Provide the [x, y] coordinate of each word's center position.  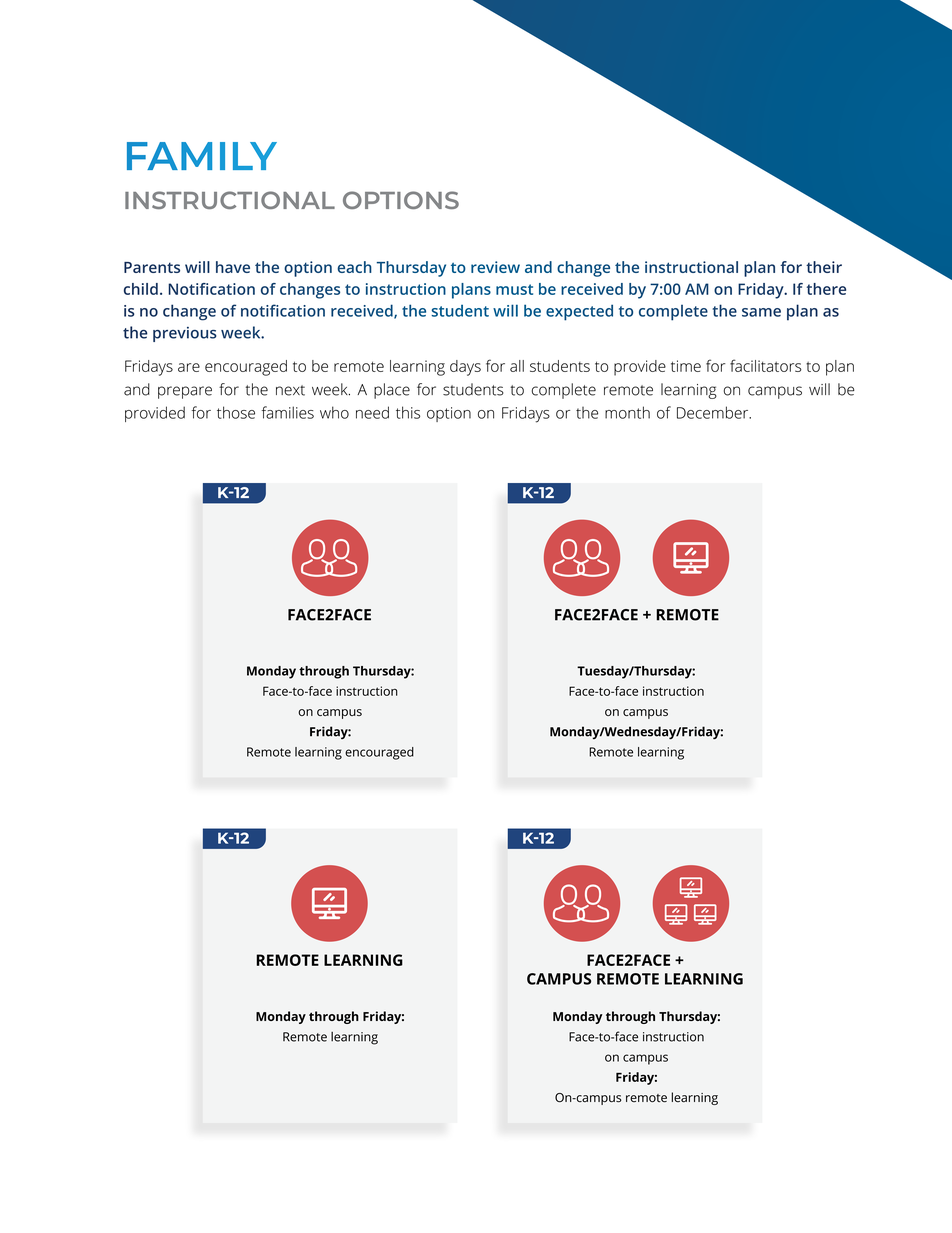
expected [579, 312]
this [408, 412]
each [355, 267]
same [761, 312]
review [495, 267]
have [233, 267]
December [714, 412]
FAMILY [202, 156]
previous [185, 334]
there [826, 289]
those [236, 412]
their [824, 267]
